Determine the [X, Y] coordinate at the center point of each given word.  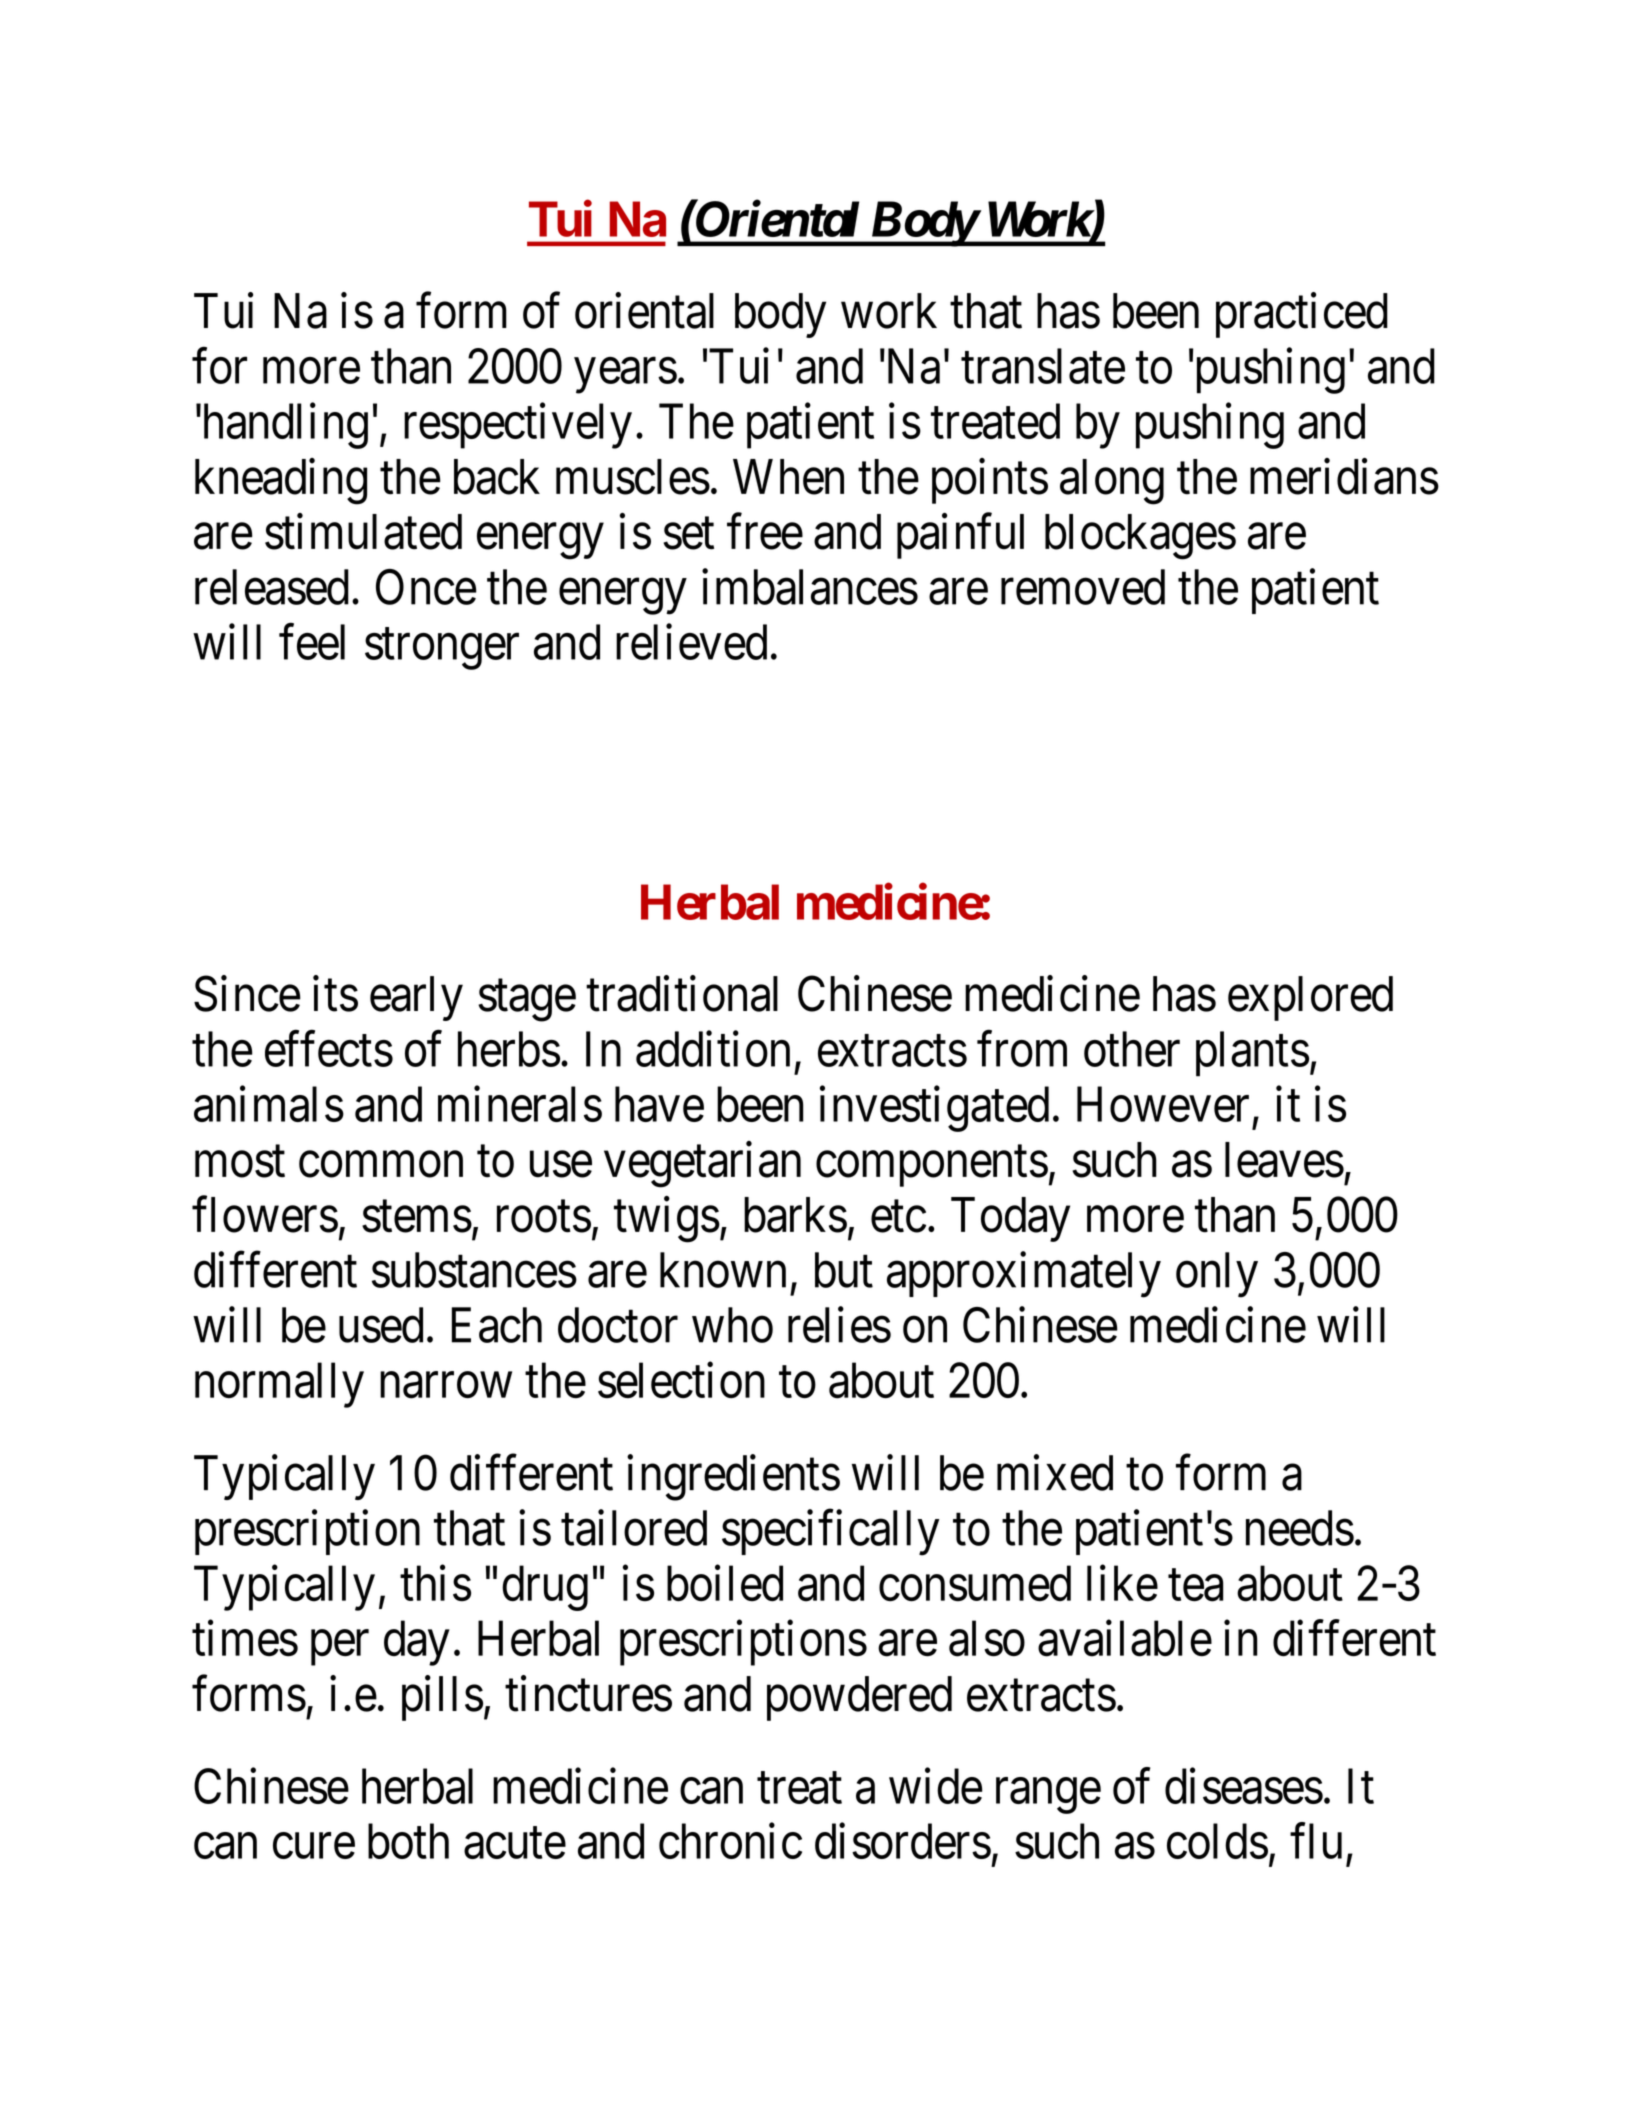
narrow [446, 1386]
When [788, 477]
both [408, 1841]
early [416, 998]
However [1163, 1104]
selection [681, 1380]
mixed [1055, 1473]
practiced [1302, 315]
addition [713, 1049]
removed [1083, 587]
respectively [518, 426]
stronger [442, 649]
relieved [691, 642]
